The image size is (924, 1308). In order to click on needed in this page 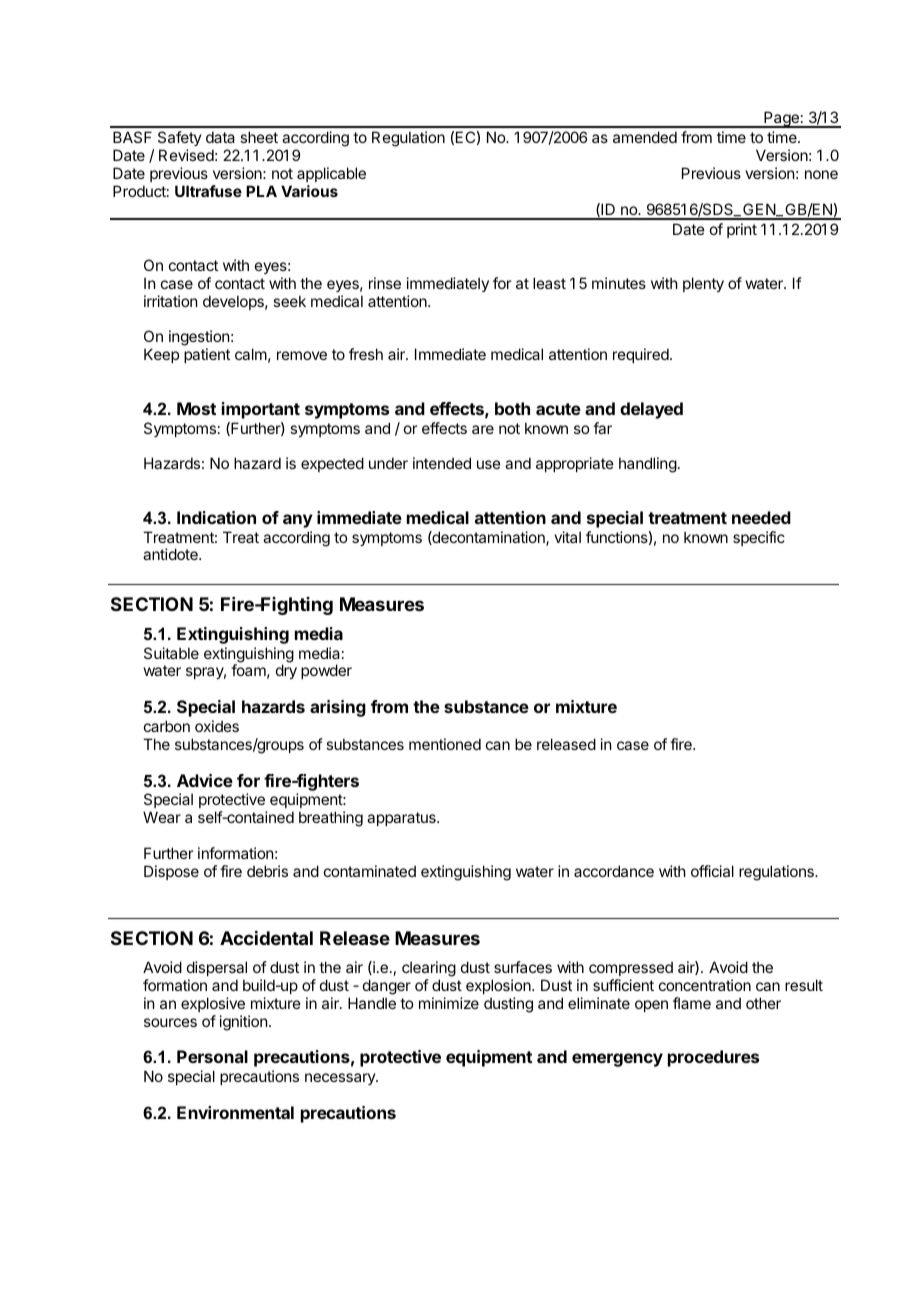, I will do `click(761, 517)`.
